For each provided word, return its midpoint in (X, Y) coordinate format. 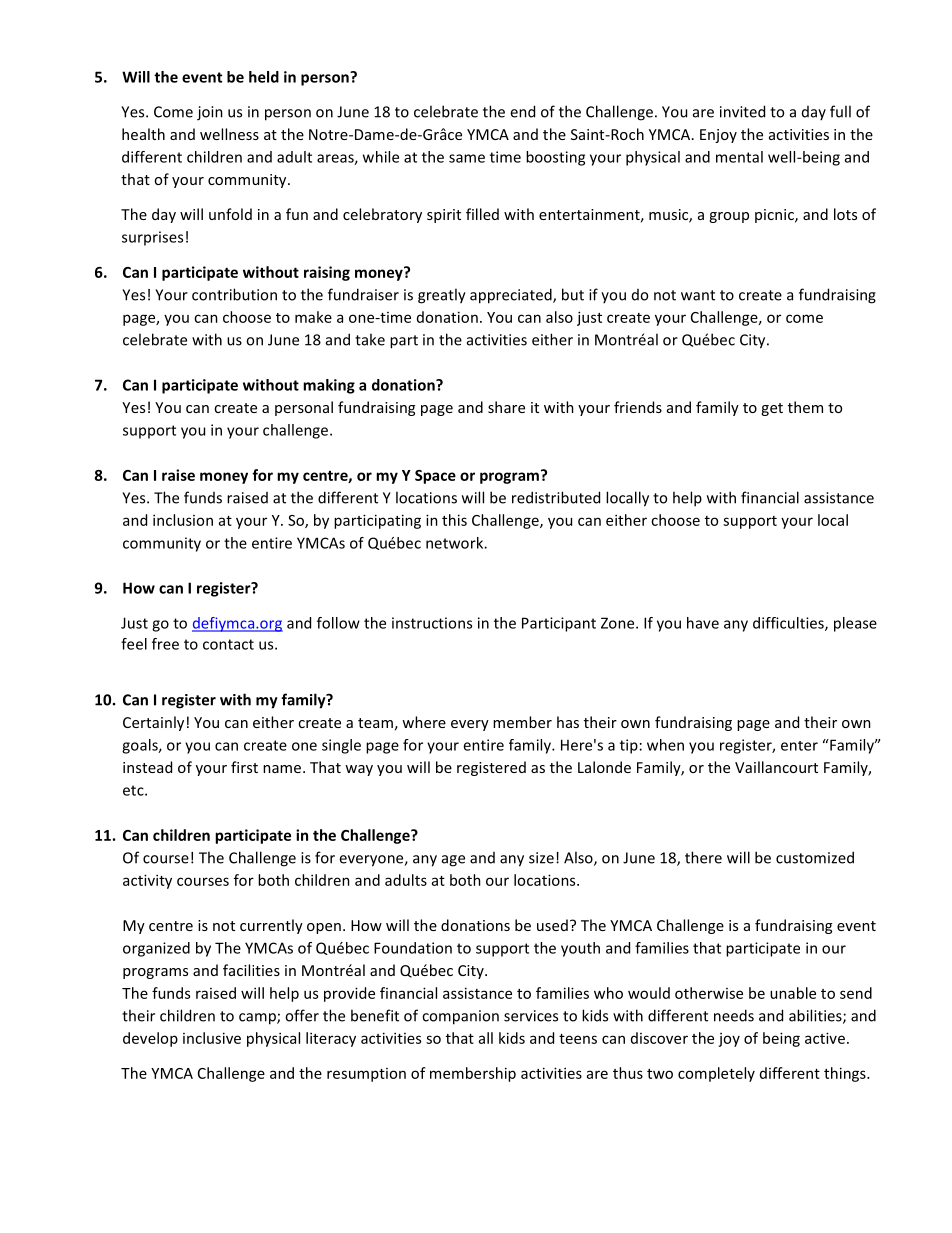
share (506, 407)
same (467, 158)
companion (460, 1017)
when (665, 745)
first (244, 767)
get (772, 409)
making (329, 386)
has (568, 722)
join (210, 113)
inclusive (212, 1038)
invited (742, 111)
